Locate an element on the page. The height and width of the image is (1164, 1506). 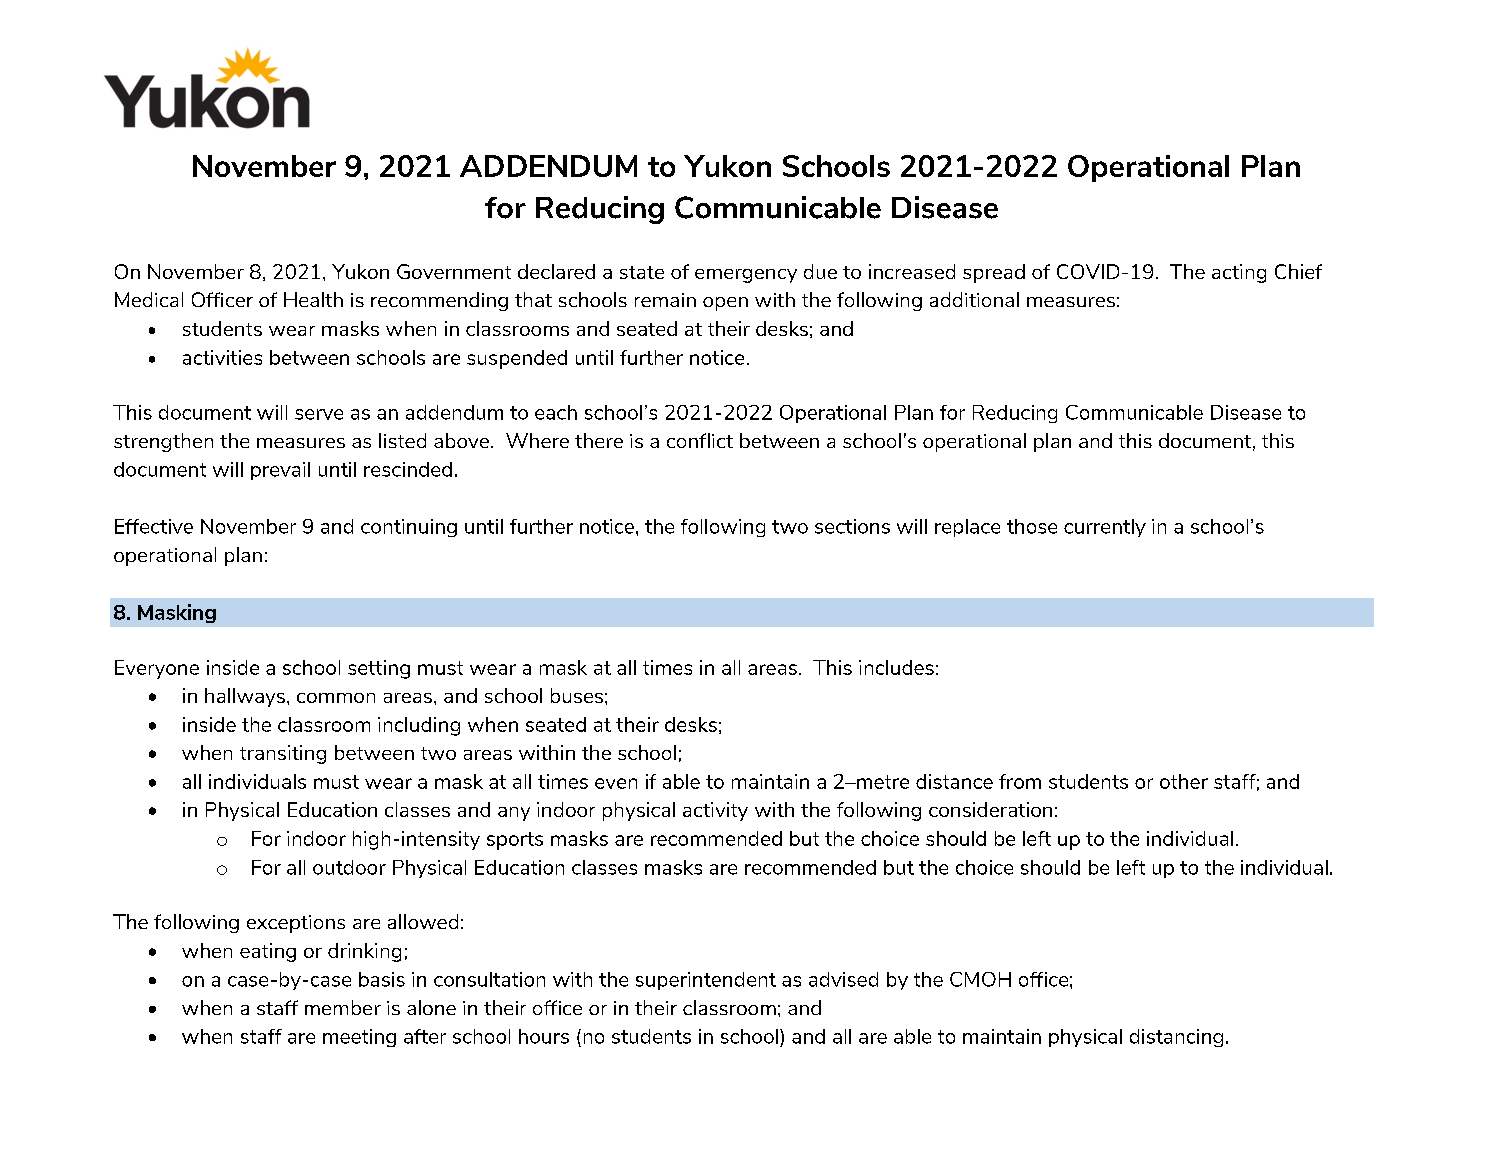
outdoor is located at coordinates (349, 867).
